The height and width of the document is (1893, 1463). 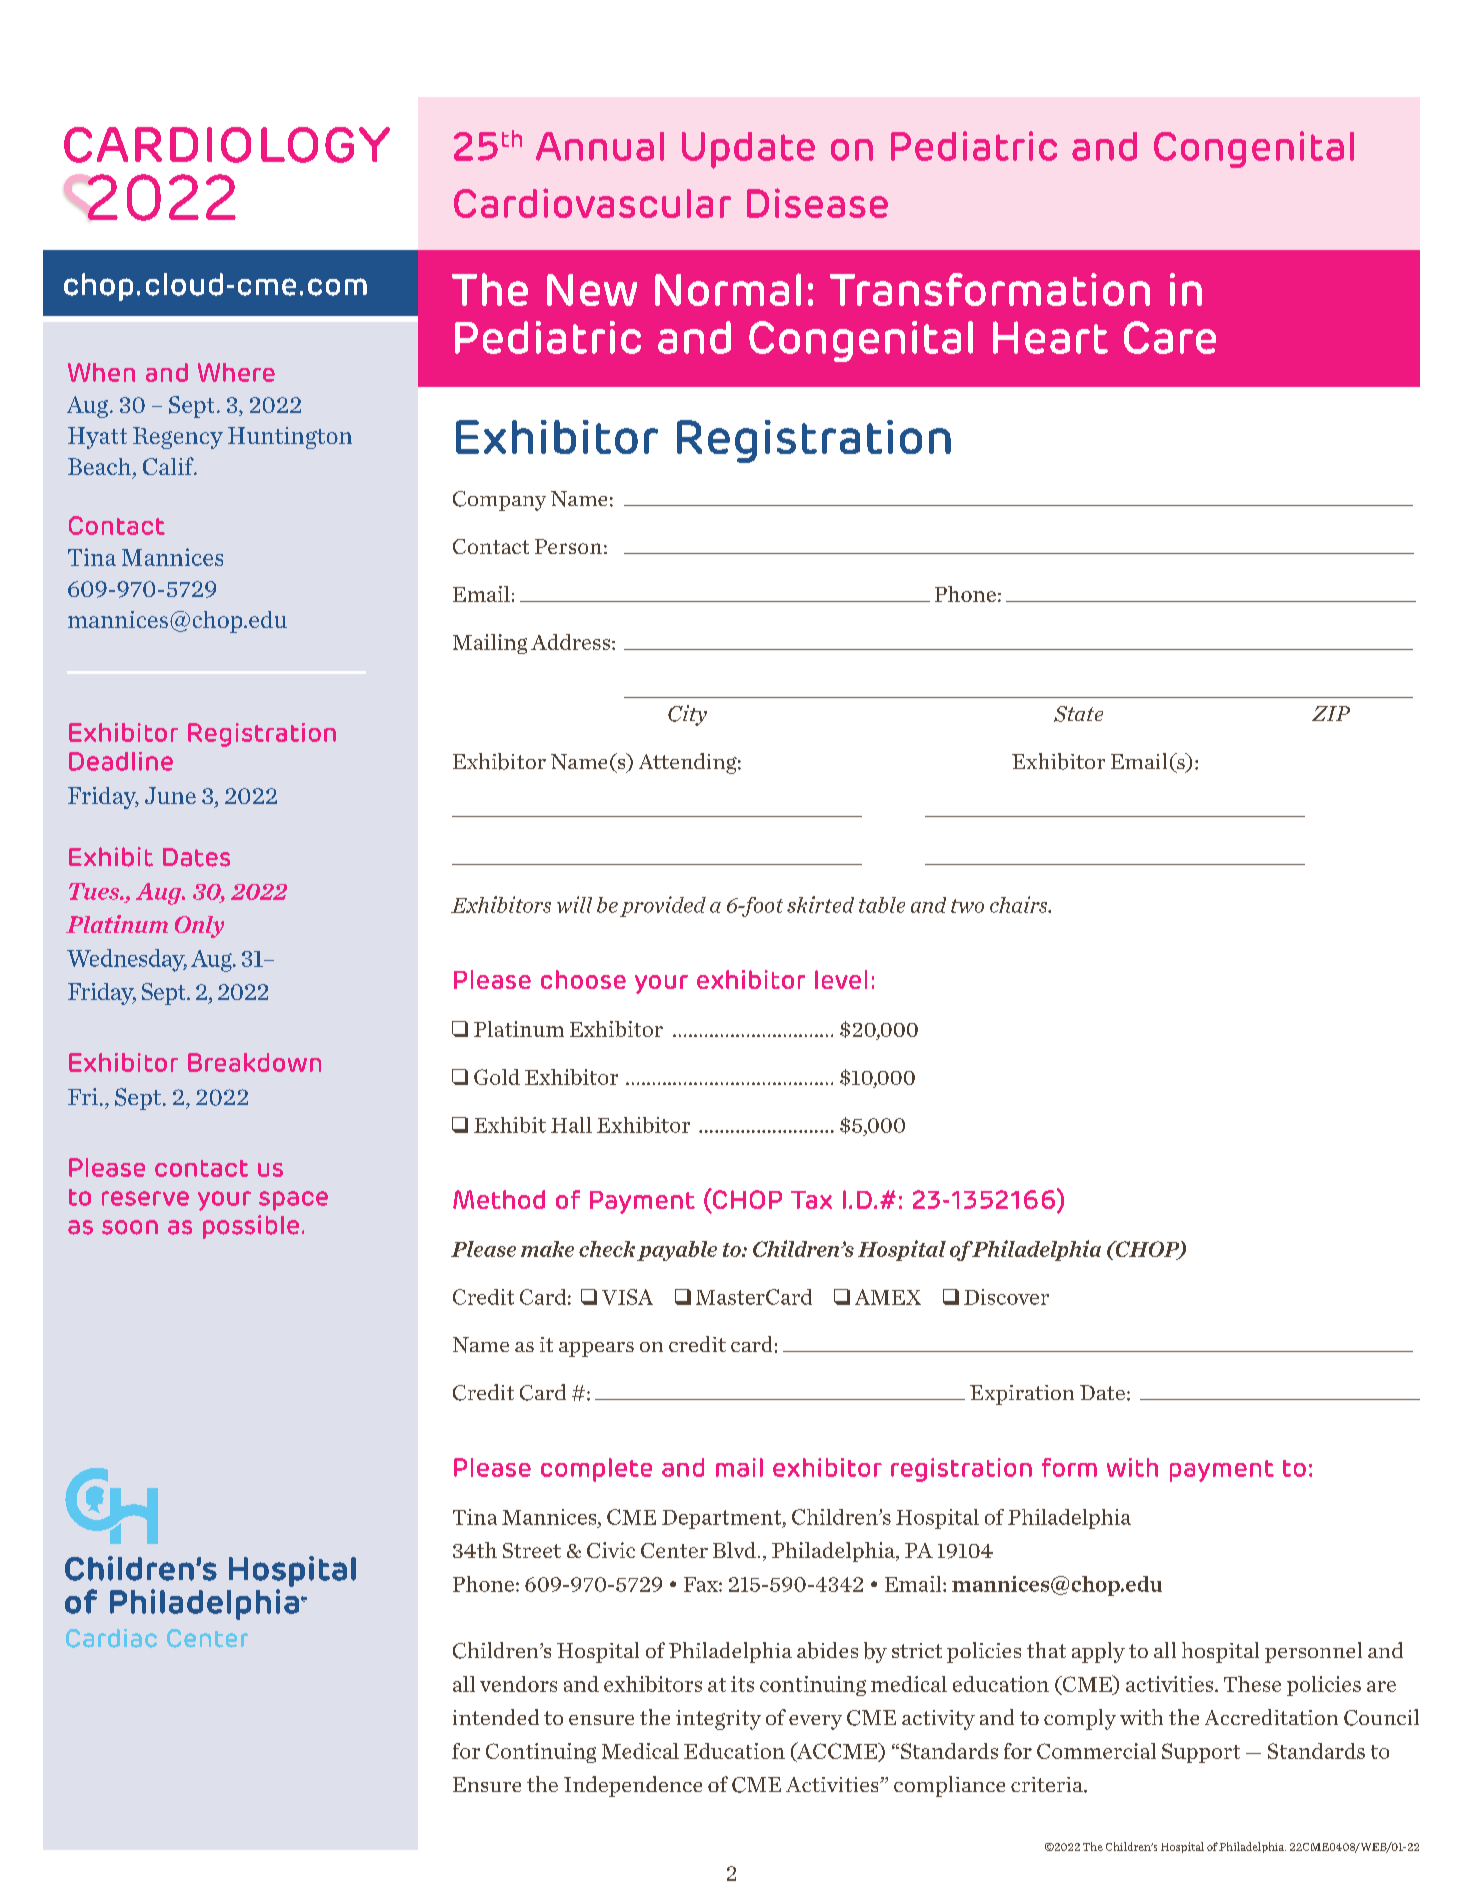 What do you see at coordinates (199, 927) in the document?
I see `Only` at bounding box center [199, 927].
